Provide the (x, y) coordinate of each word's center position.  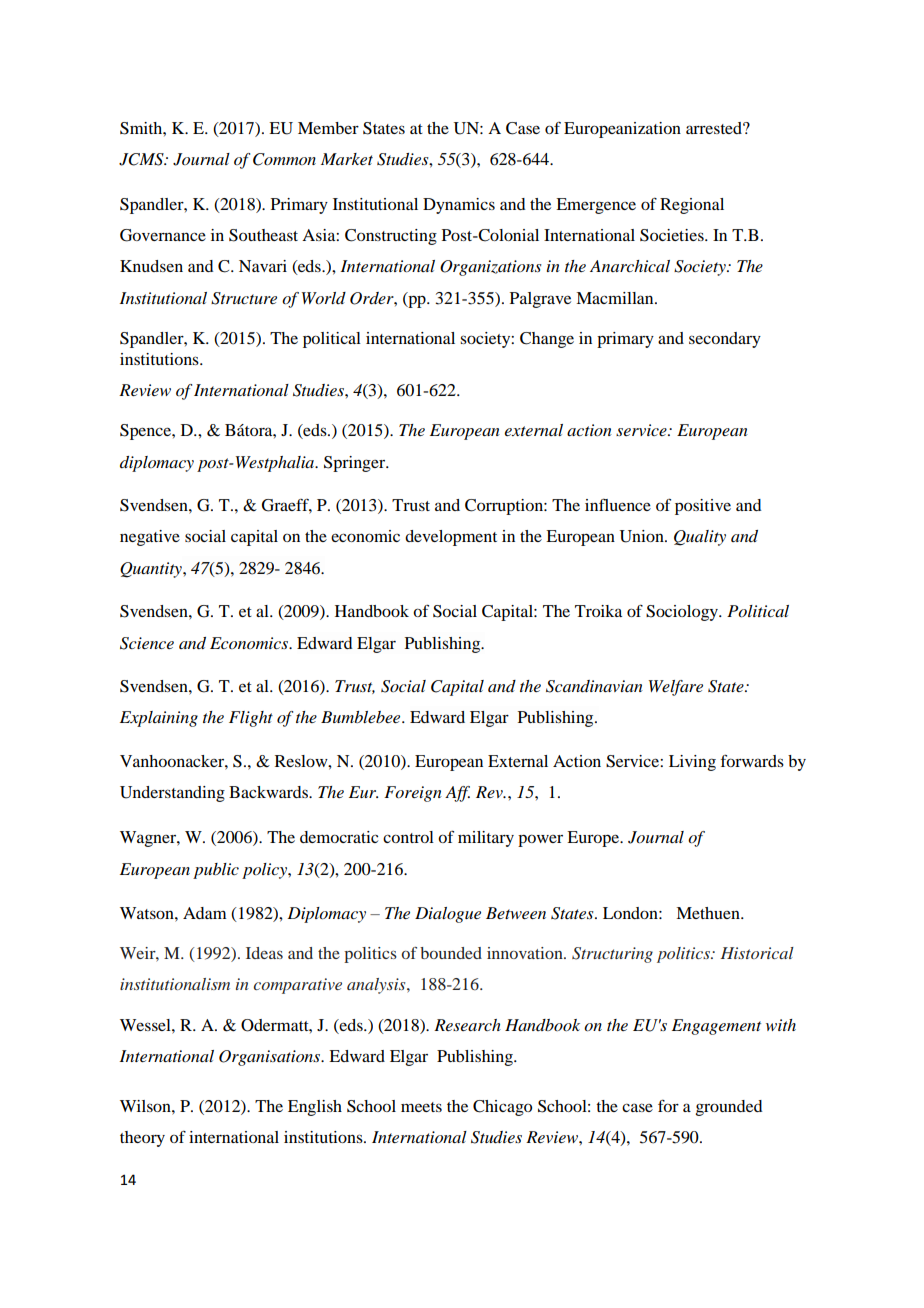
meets (421, 1107)
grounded (729, 1108)
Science (147, 643)
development (451, 538)
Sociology (683, 613)
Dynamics (459, 206)
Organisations (271, 1058)
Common (284, 159)
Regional (692, 206)
